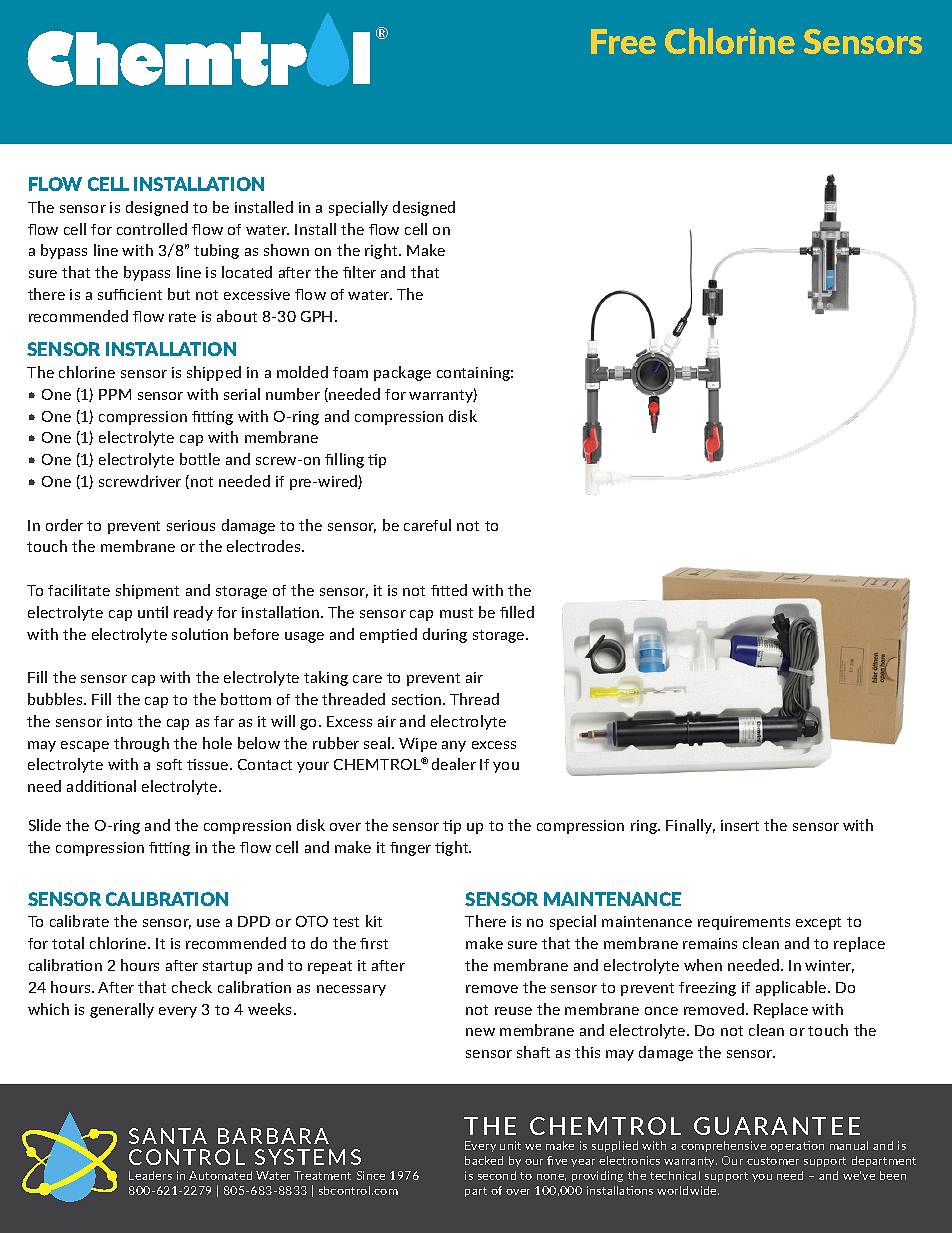  I want to click on package, so click(402, 373).
